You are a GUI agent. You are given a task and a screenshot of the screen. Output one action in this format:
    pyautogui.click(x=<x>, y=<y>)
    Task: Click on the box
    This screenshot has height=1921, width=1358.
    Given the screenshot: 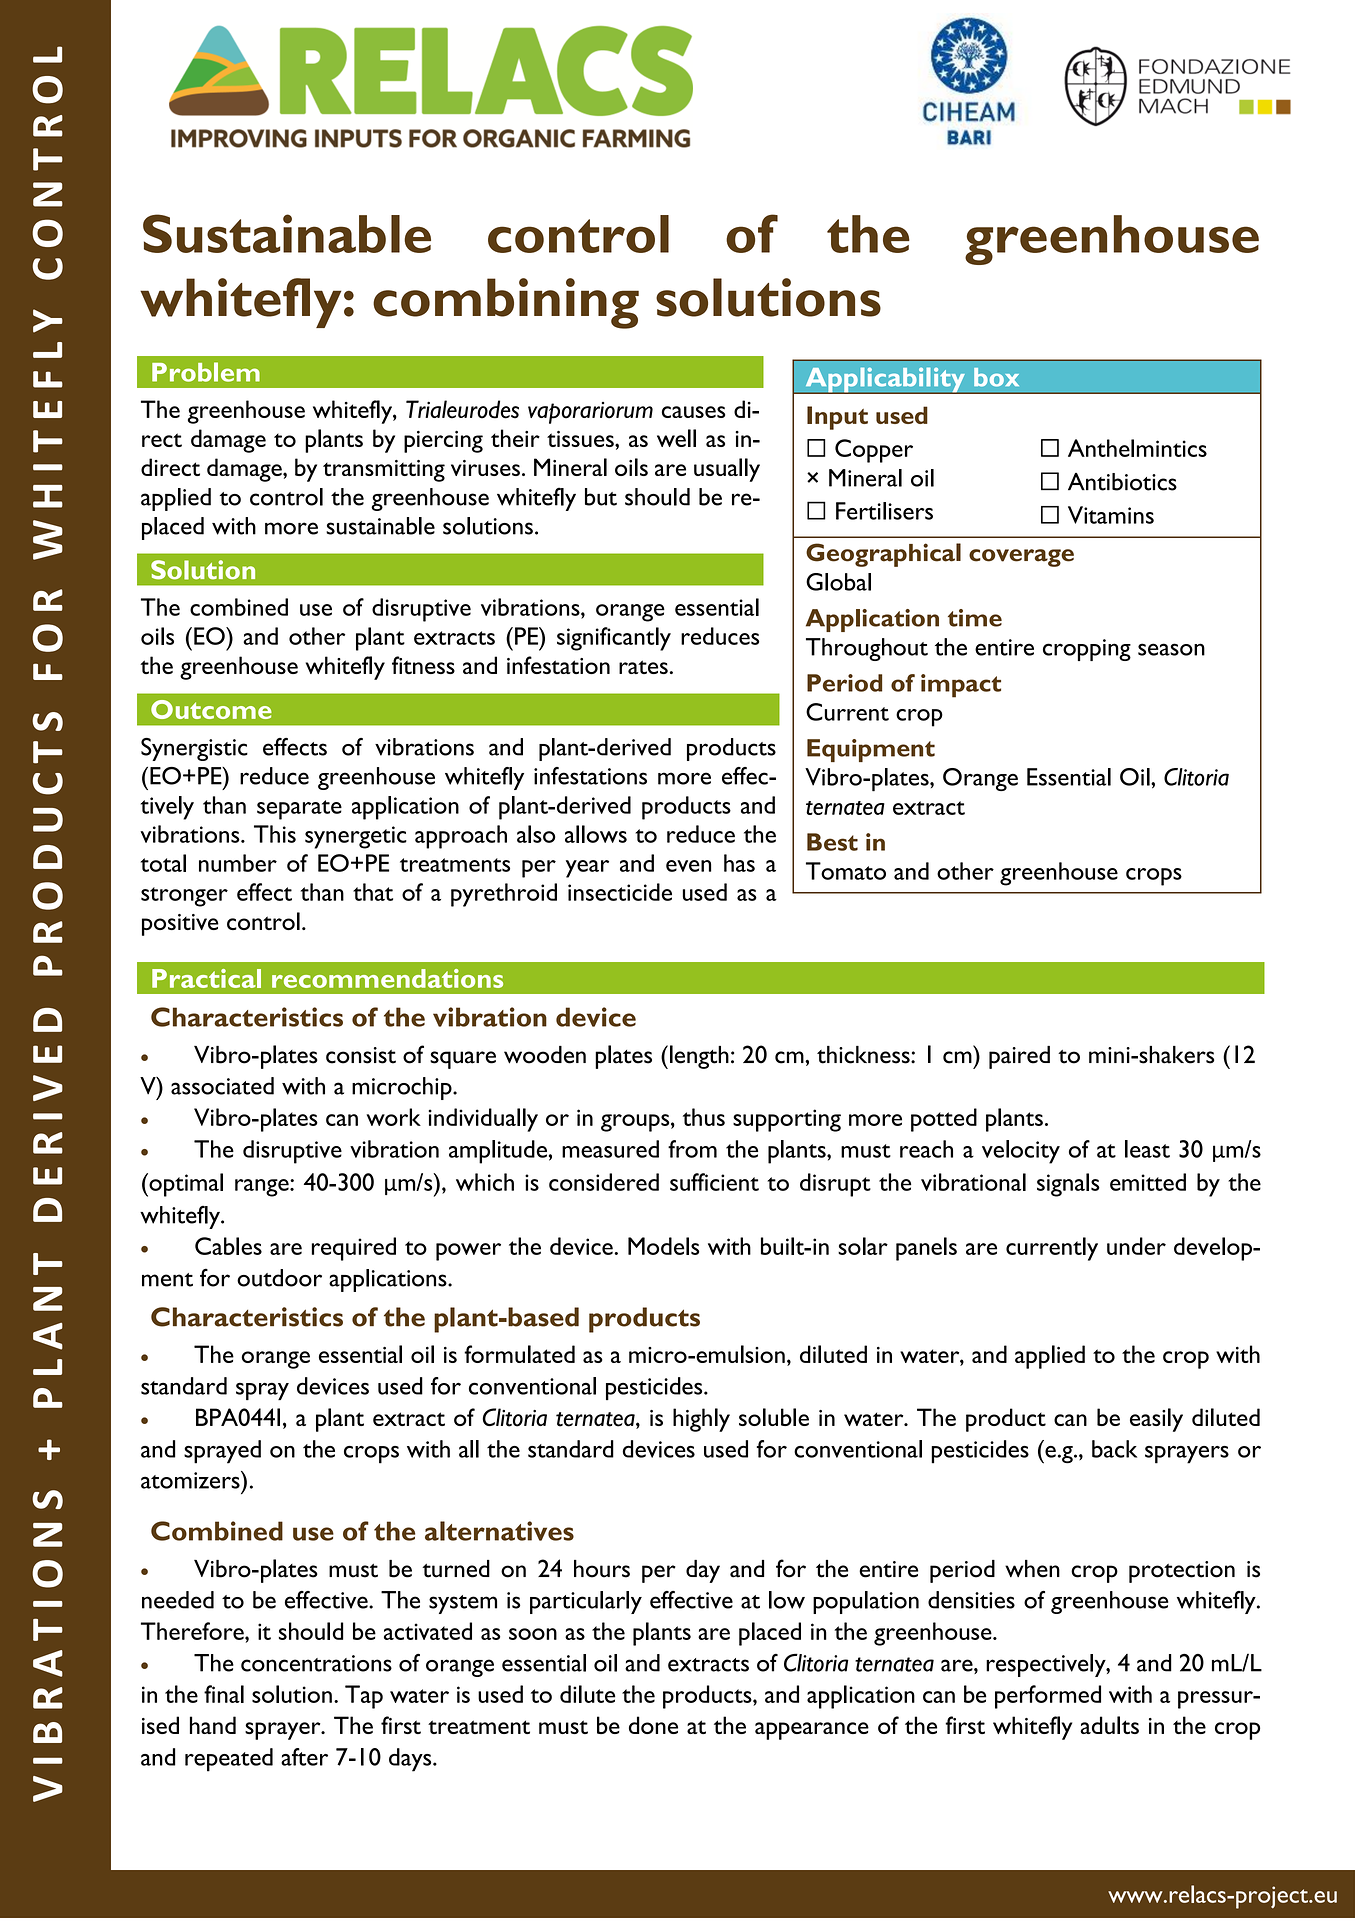 What is the action you would take?
    pyautogui.click(x=996, y=377)
